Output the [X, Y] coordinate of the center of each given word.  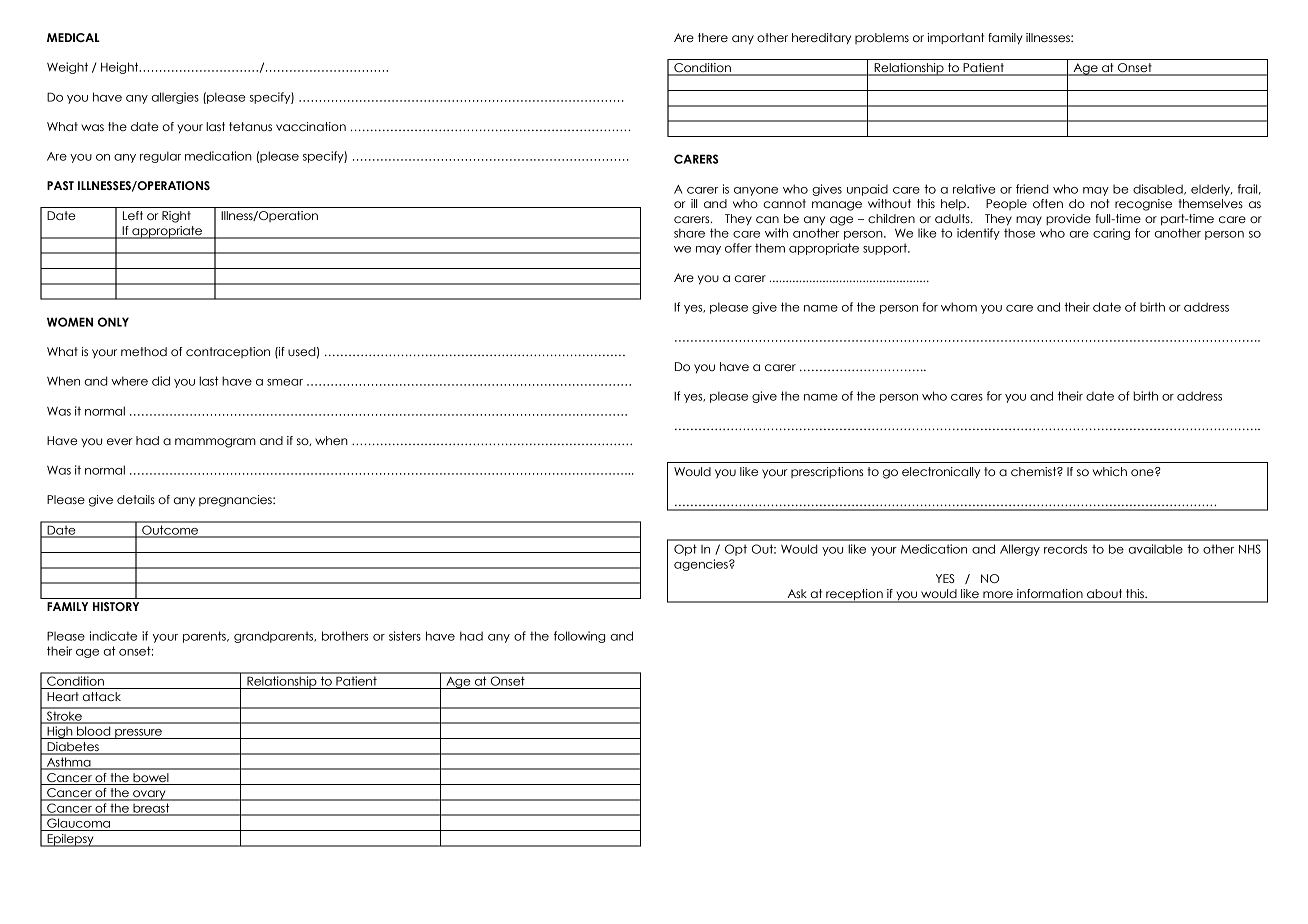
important [955, 38]
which [1110, 471]
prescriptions [827, 472]
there [713, 37]
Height [121, 68]
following [579, 637]
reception [854, 596]
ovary [149, 795]
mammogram [215, 443]
